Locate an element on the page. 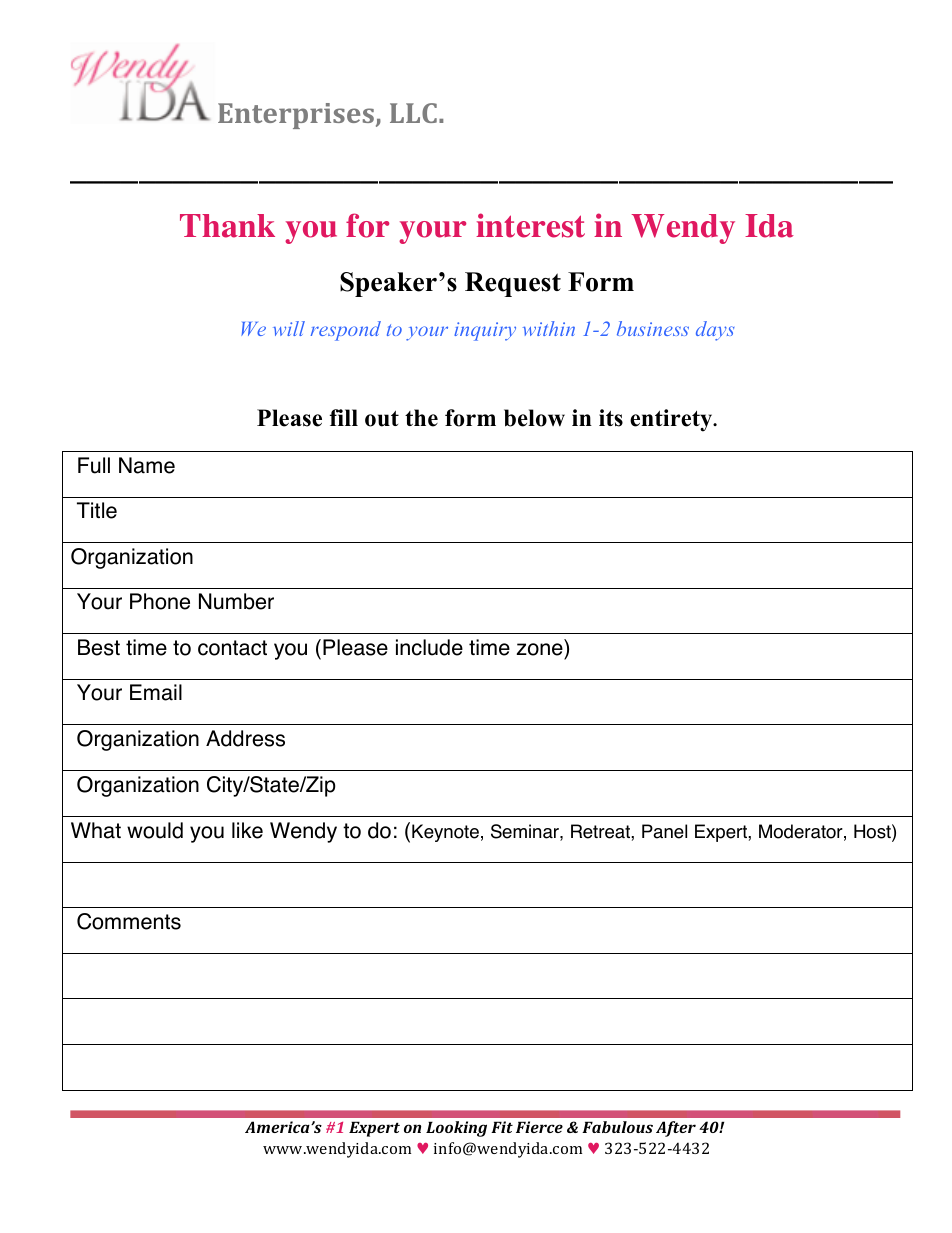 The height and width of the page is (1233, 952). Comments is located at coordinates (129, 921).
